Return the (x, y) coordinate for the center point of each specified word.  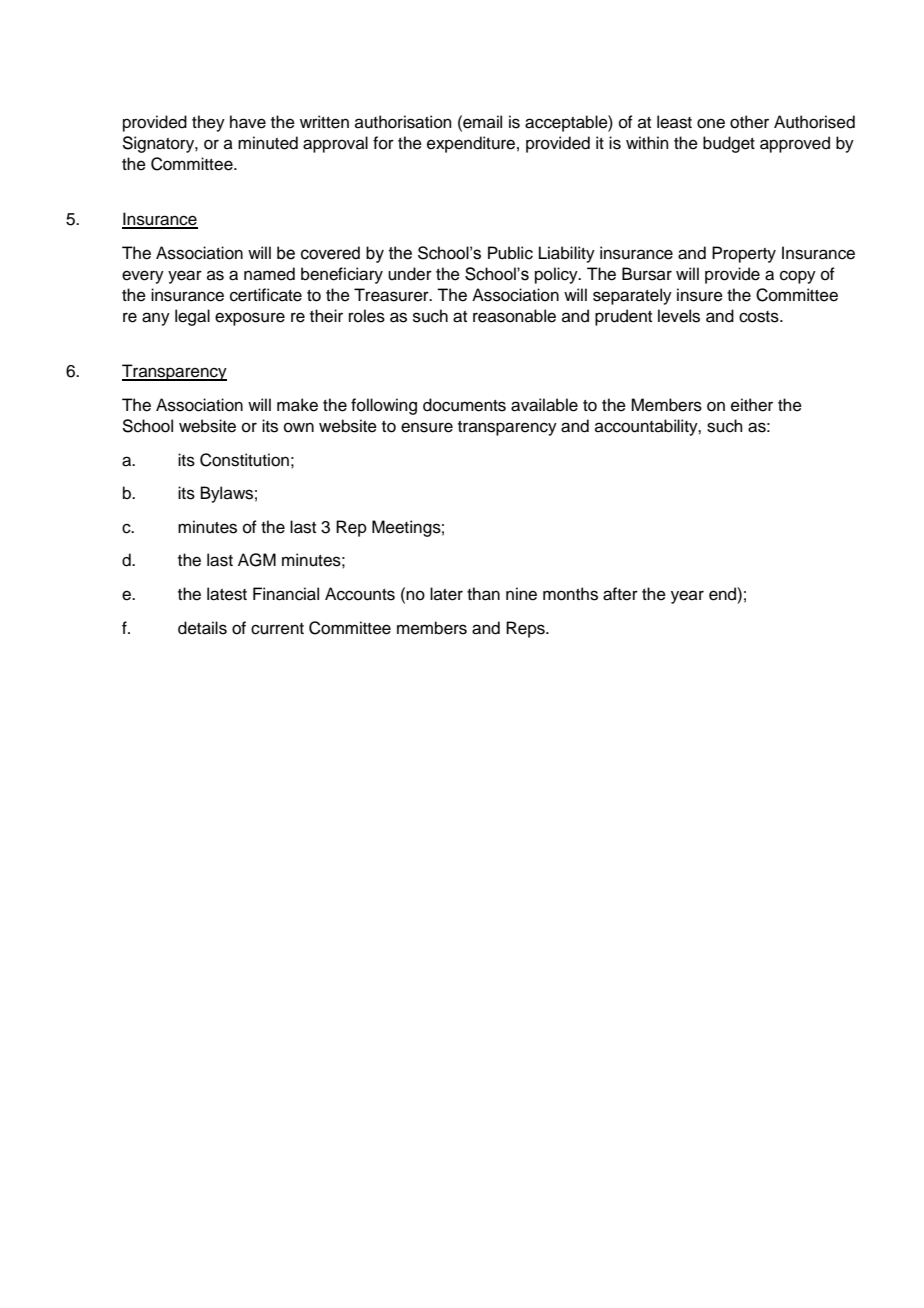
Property (744, 254)
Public (510, 253)
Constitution (244, 460)
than (483, 594)
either (752, 405)
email (481, 122)
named (269, 274)
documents (464, 405)
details (202, 628)
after (620, 594)
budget (729, 144)
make (297, 405)
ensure (427, 427)
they (208, 123)
